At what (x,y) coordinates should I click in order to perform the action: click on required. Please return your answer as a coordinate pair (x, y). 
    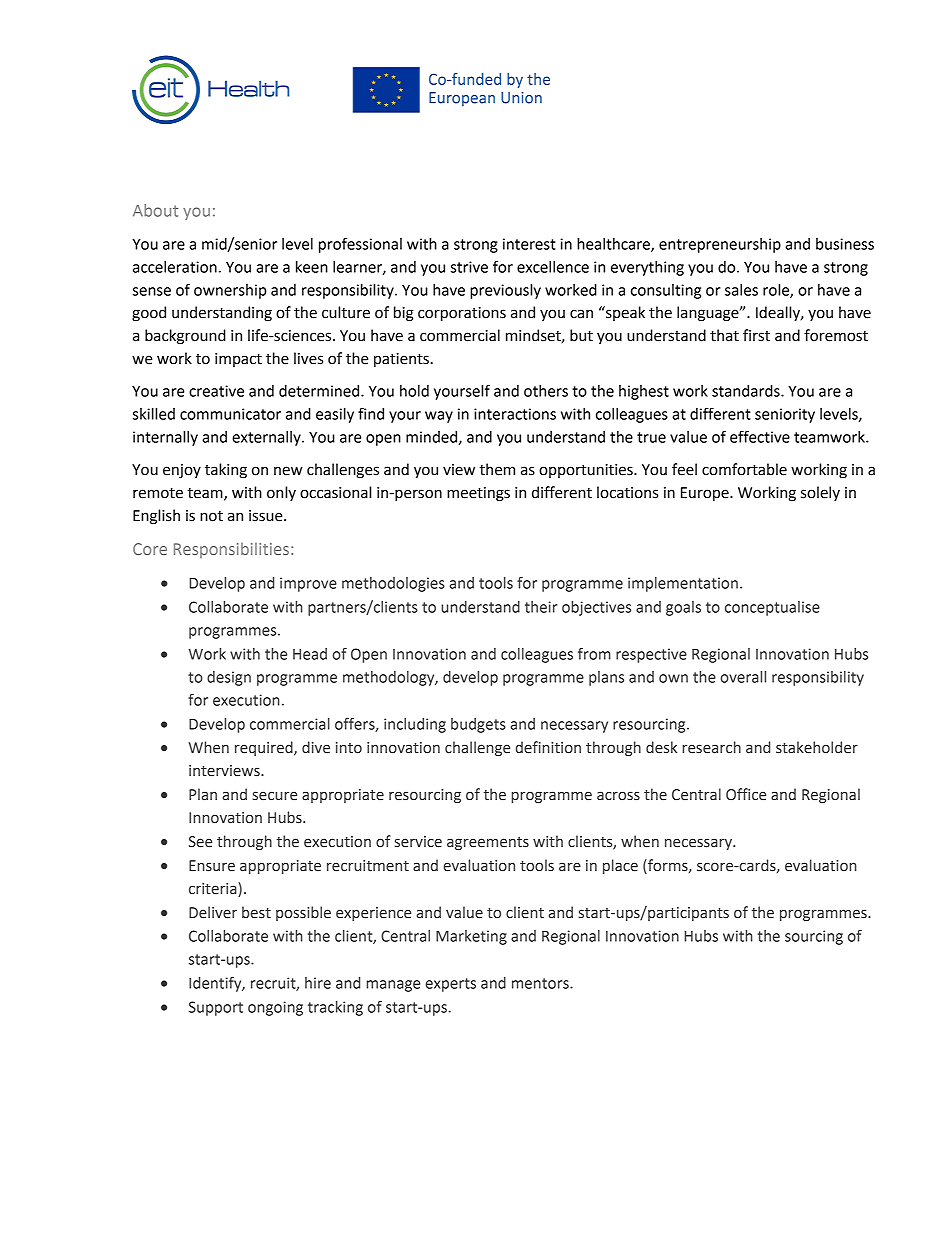
    Looking at the image, I should click on (265, 748).
